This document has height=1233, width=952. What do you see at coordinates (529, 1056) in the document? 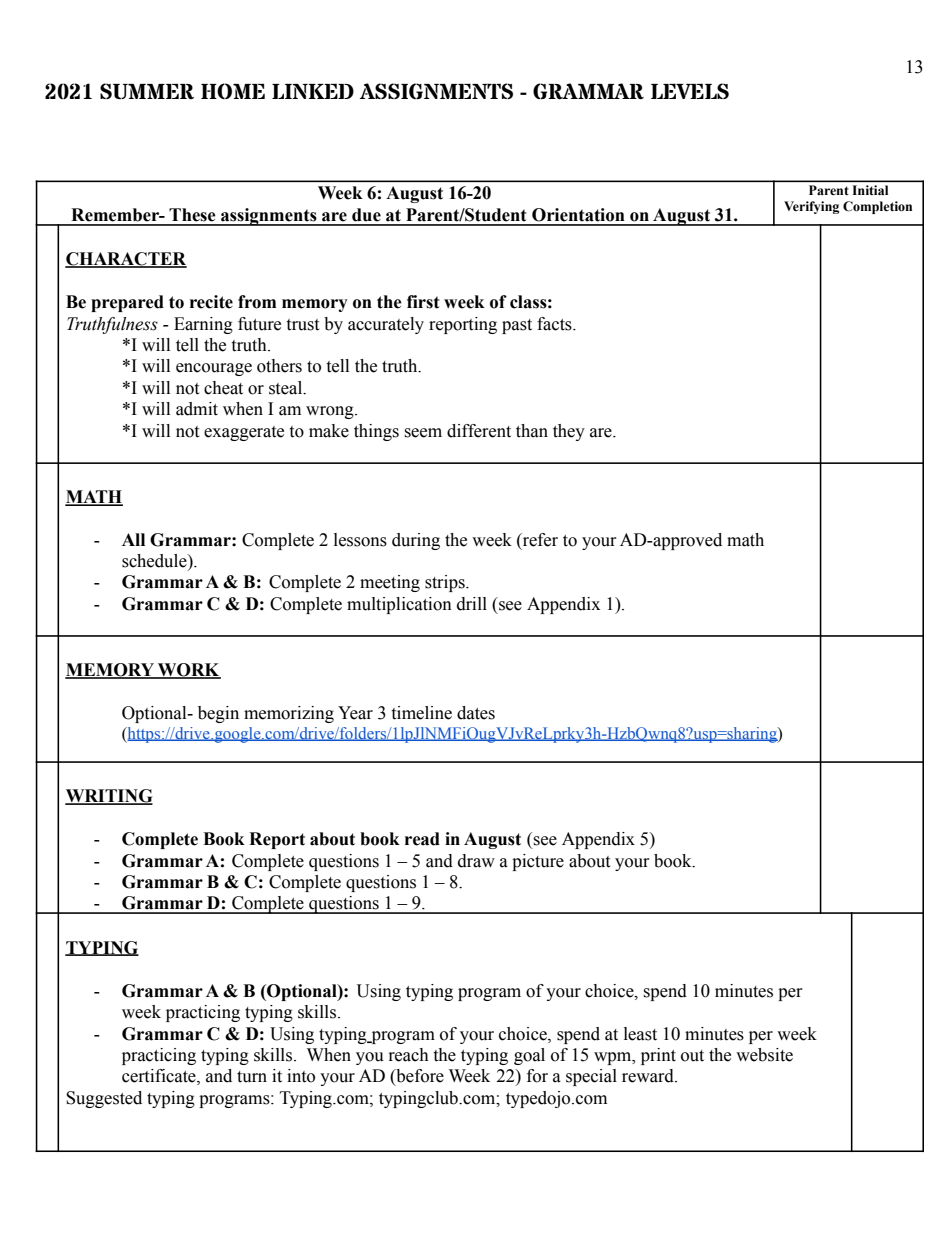
I see `goal` at bounding box center [529, 1056].
